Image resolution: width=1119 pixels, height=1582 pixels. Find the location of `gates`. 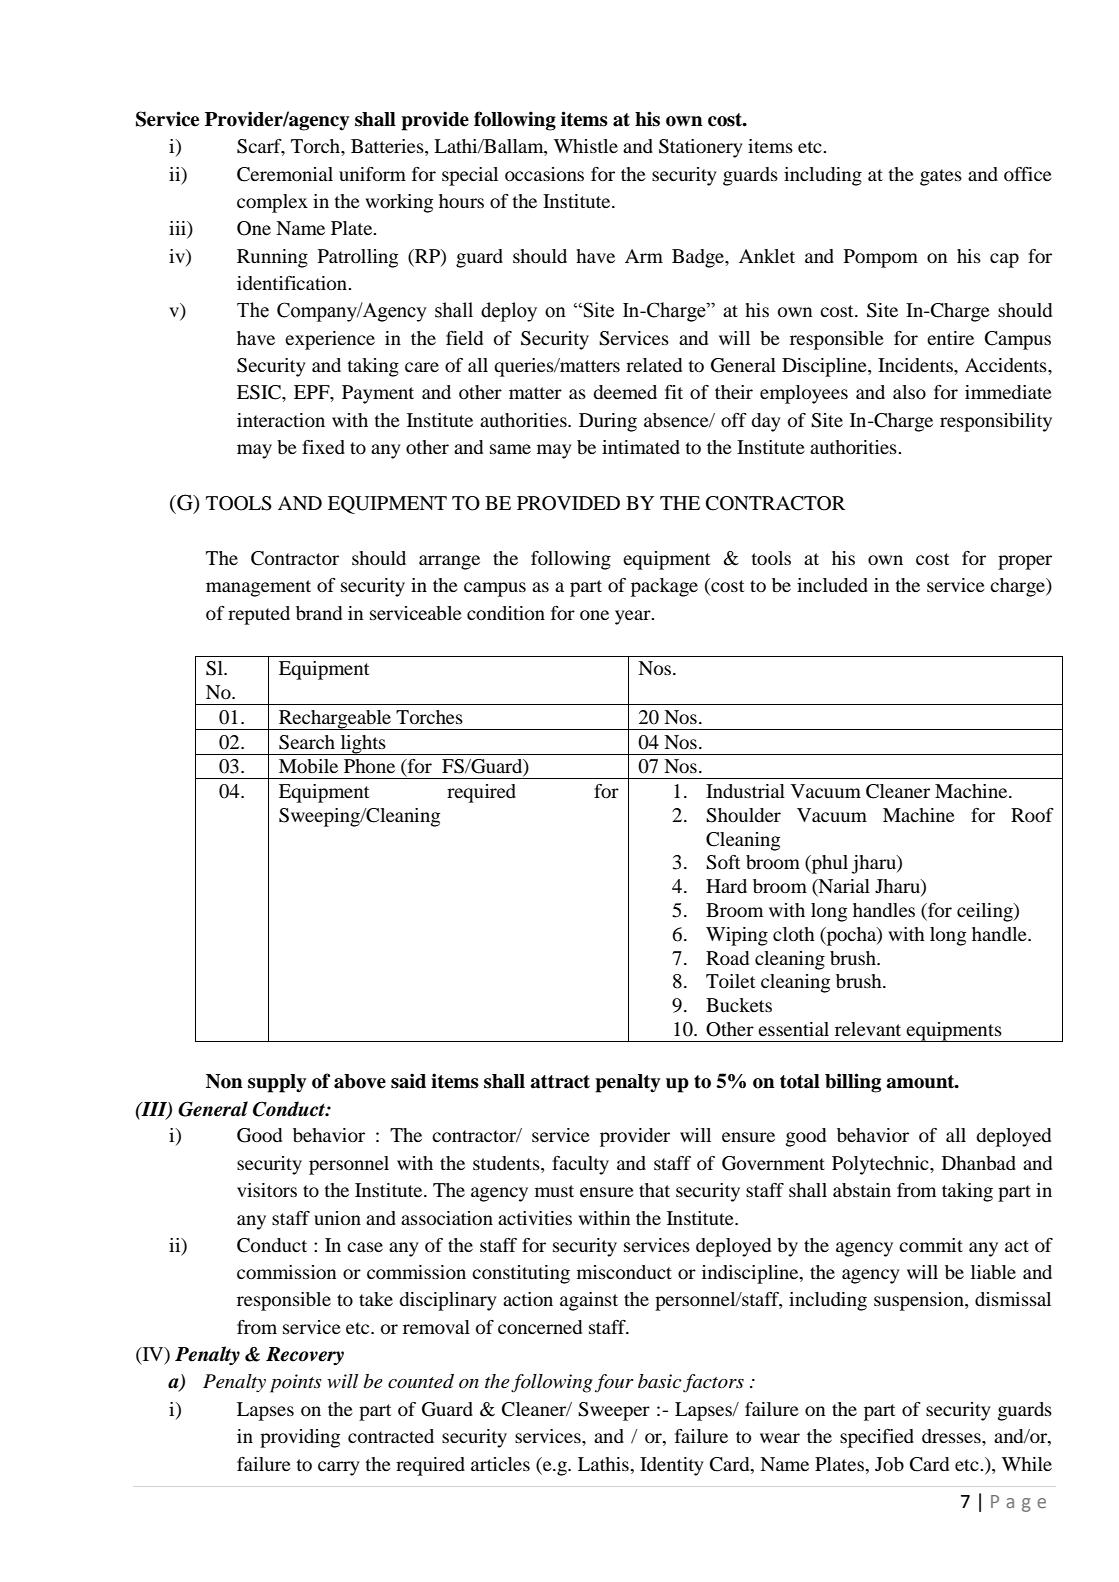

gates is located at coordinates (941, 177).
